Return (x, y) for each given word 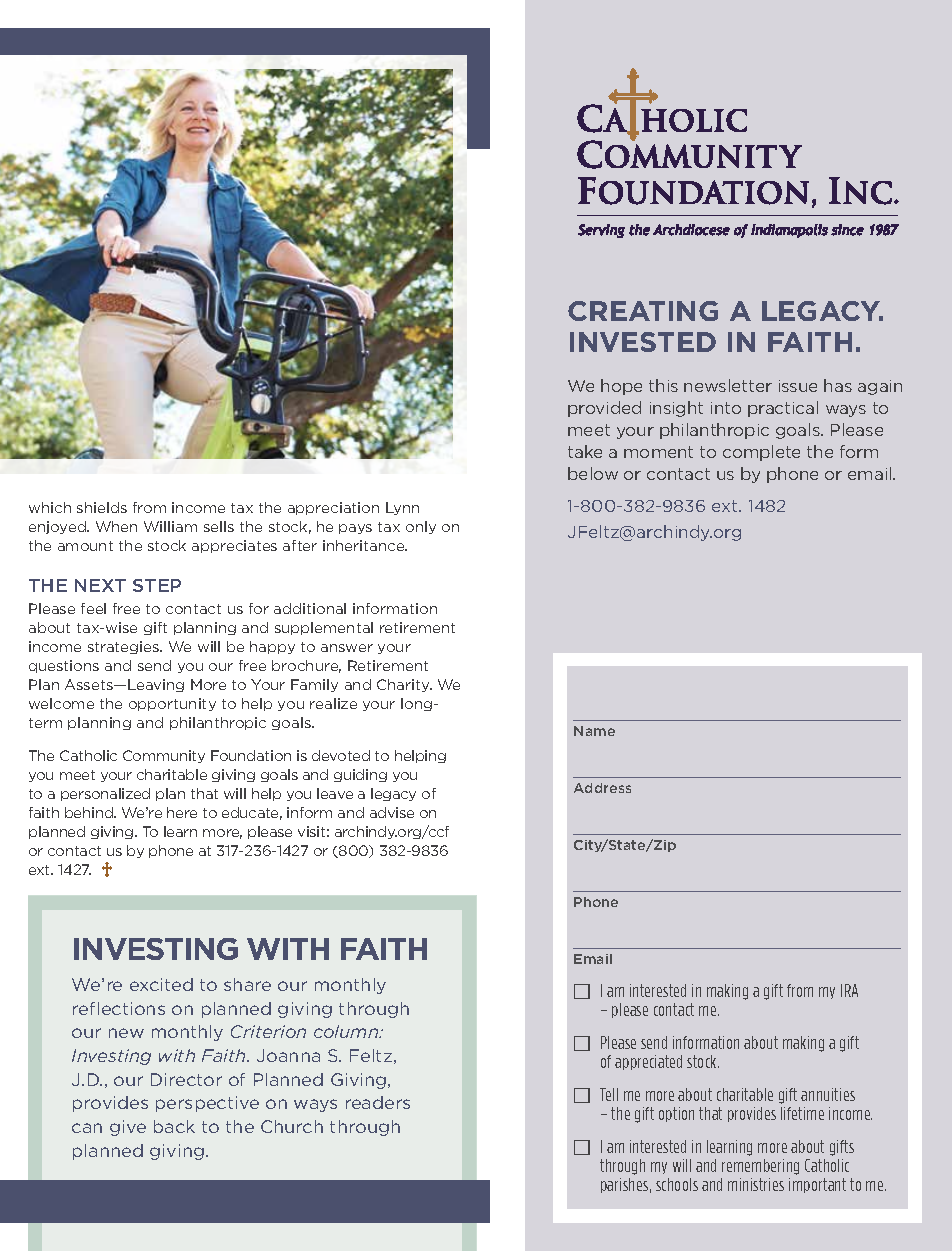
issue (798, 386)
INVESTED (643, 342)
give (128, 1128)
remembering (760, 1167)
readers (378, 1102)
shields (102, 507)
